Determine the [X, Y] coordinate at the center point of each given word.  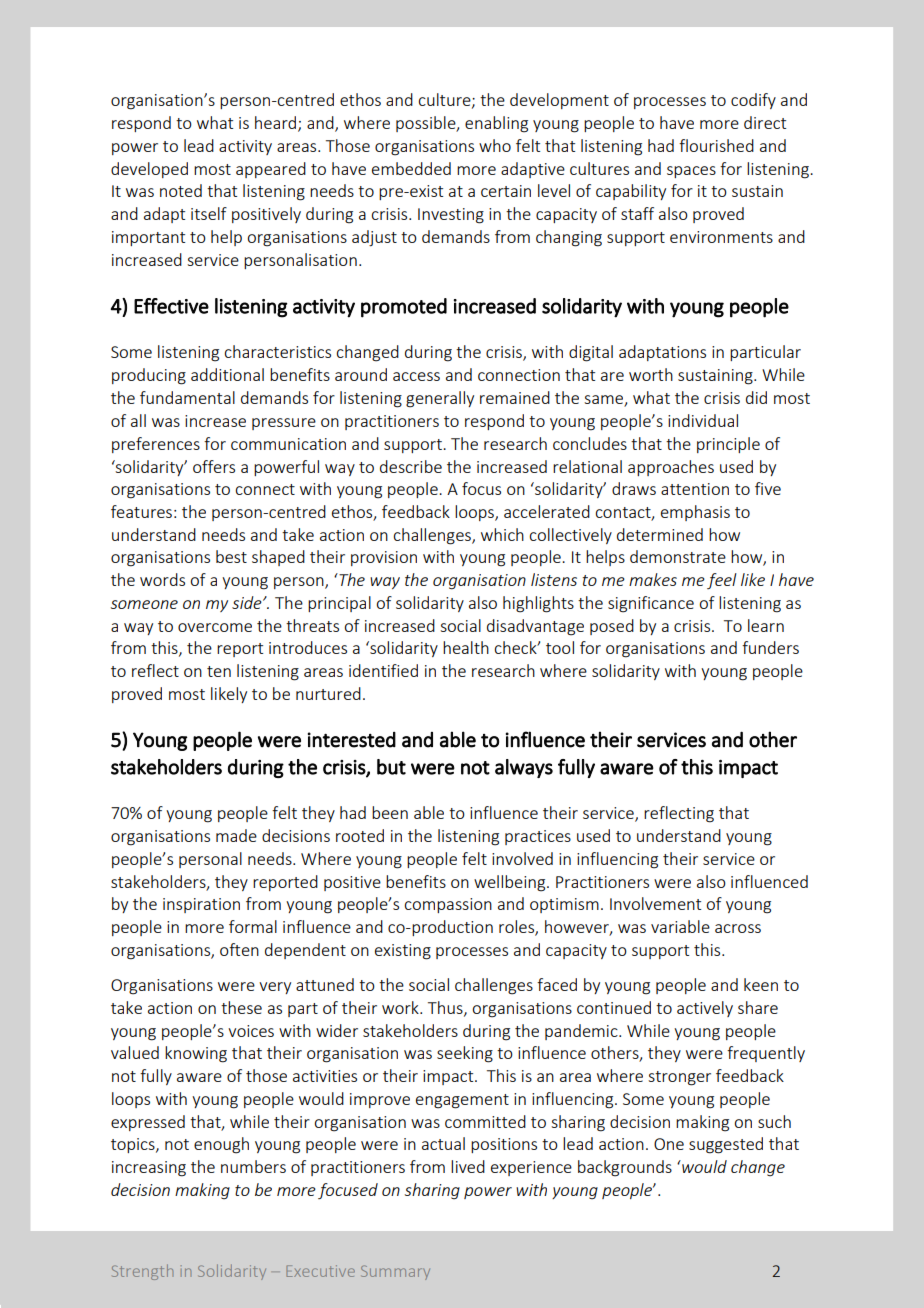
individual [703, 420]
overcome [215, 627]
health [466, 647]
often [239, 949]
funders [770, 647]
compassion [448, 905]
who [495, 145]
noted [181, 190]
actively [705, 1009]
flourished [716, 145]
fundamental [187, 397]
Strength [142, 1272]
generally [440, 399]
